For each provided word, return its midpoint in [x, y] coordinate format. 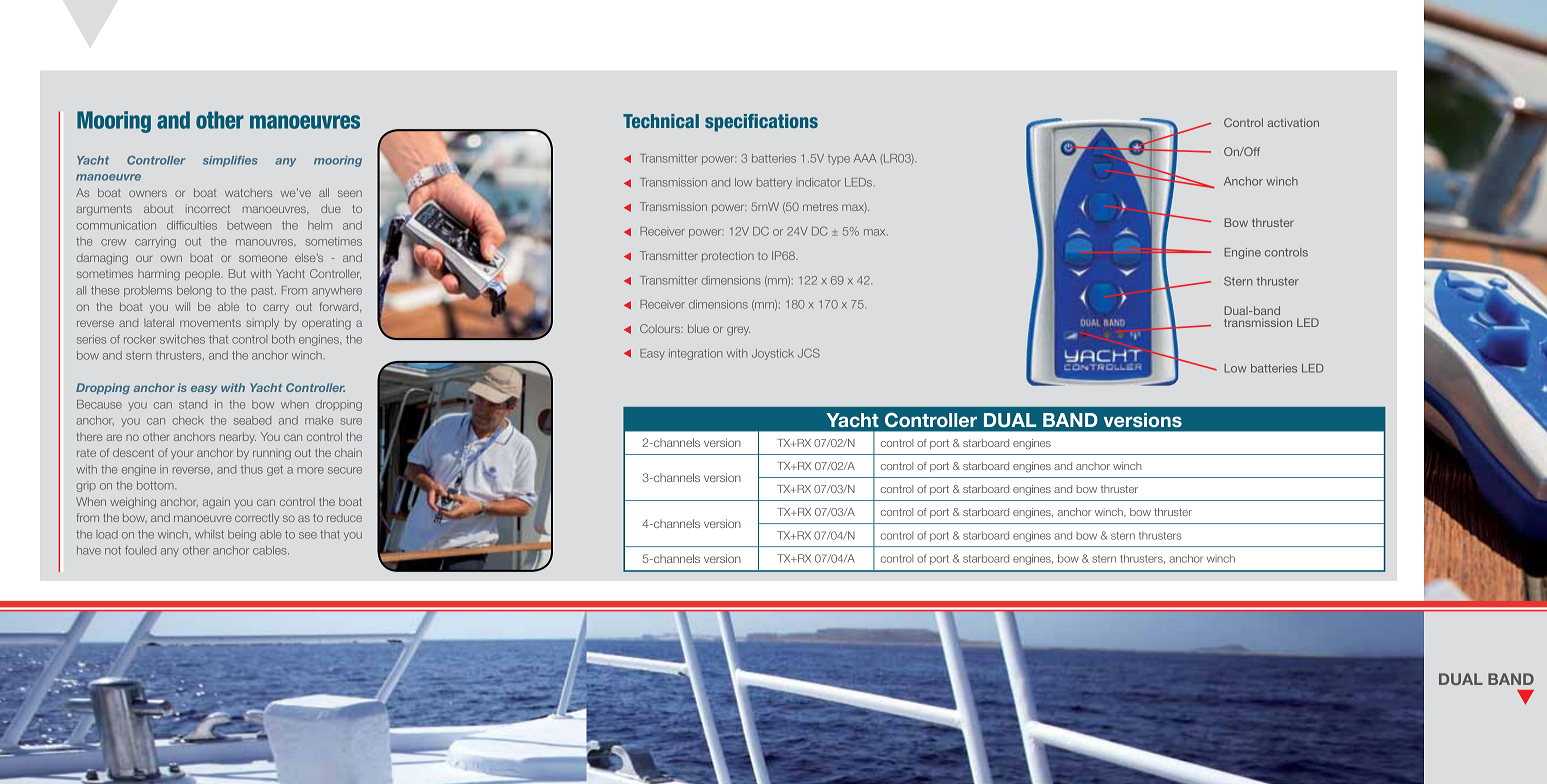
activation [1293, 122]
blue [698, 328]
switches [182, 339]
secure [345, 470]
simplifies [230, 161]
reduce [344, 518]
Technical [661, 121]
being [242, 535]
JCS [809, 353]
